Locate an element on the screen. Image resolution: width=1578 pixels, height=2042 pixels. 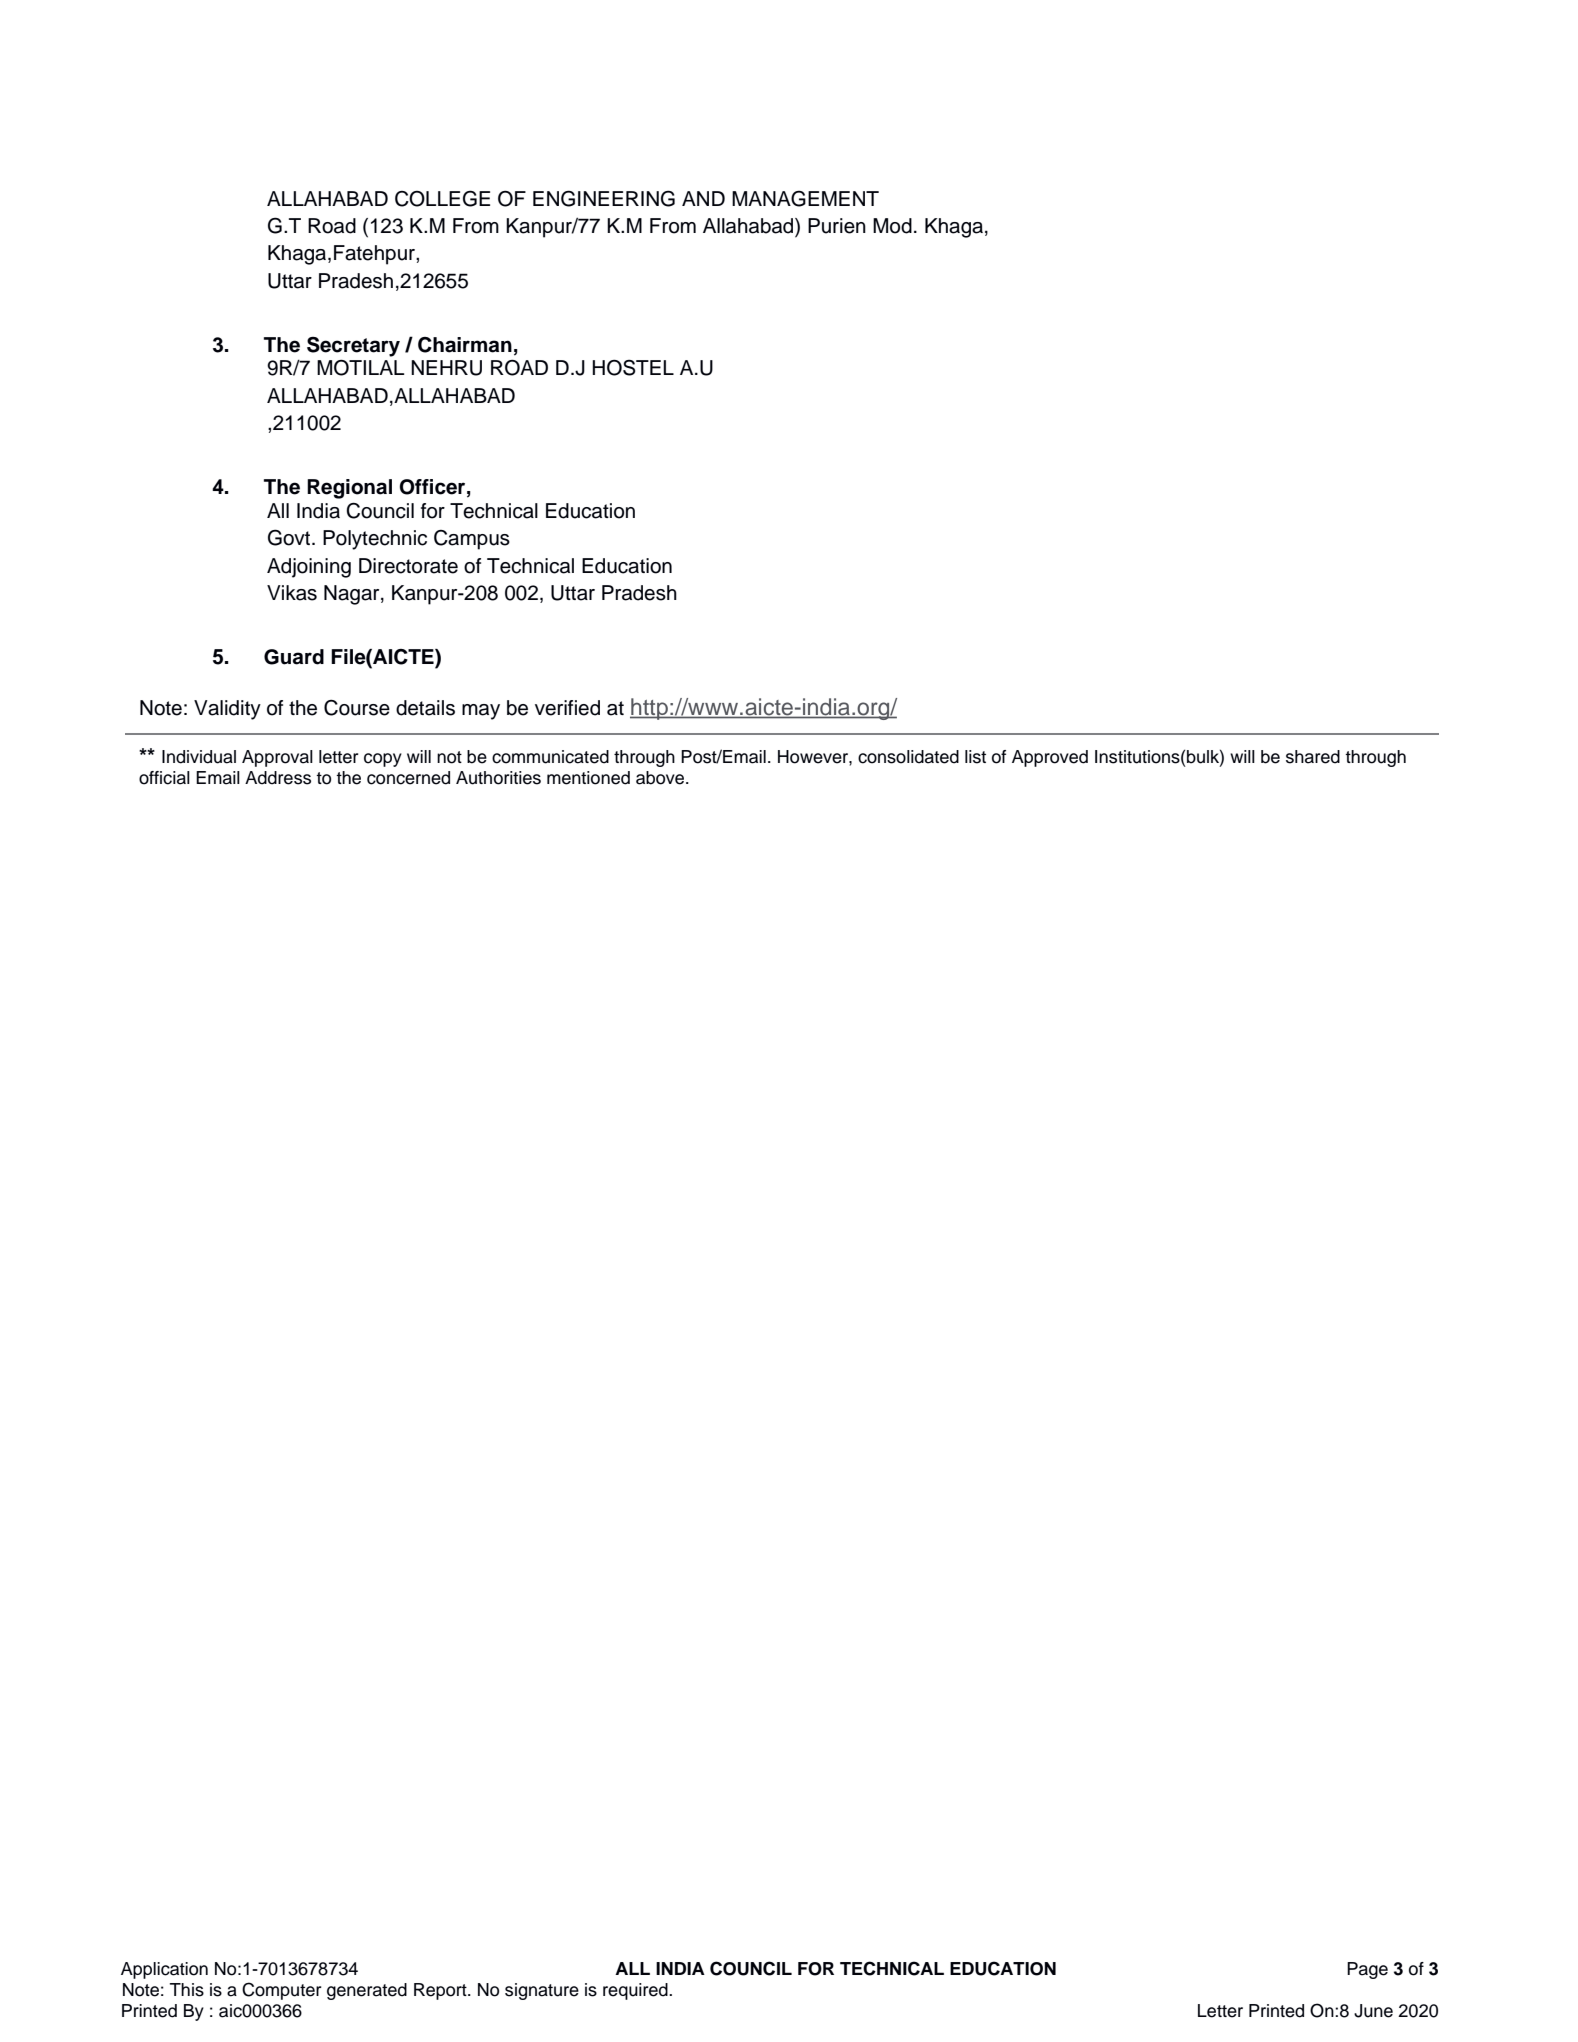
Mod is located at coordinates (892, 226).
